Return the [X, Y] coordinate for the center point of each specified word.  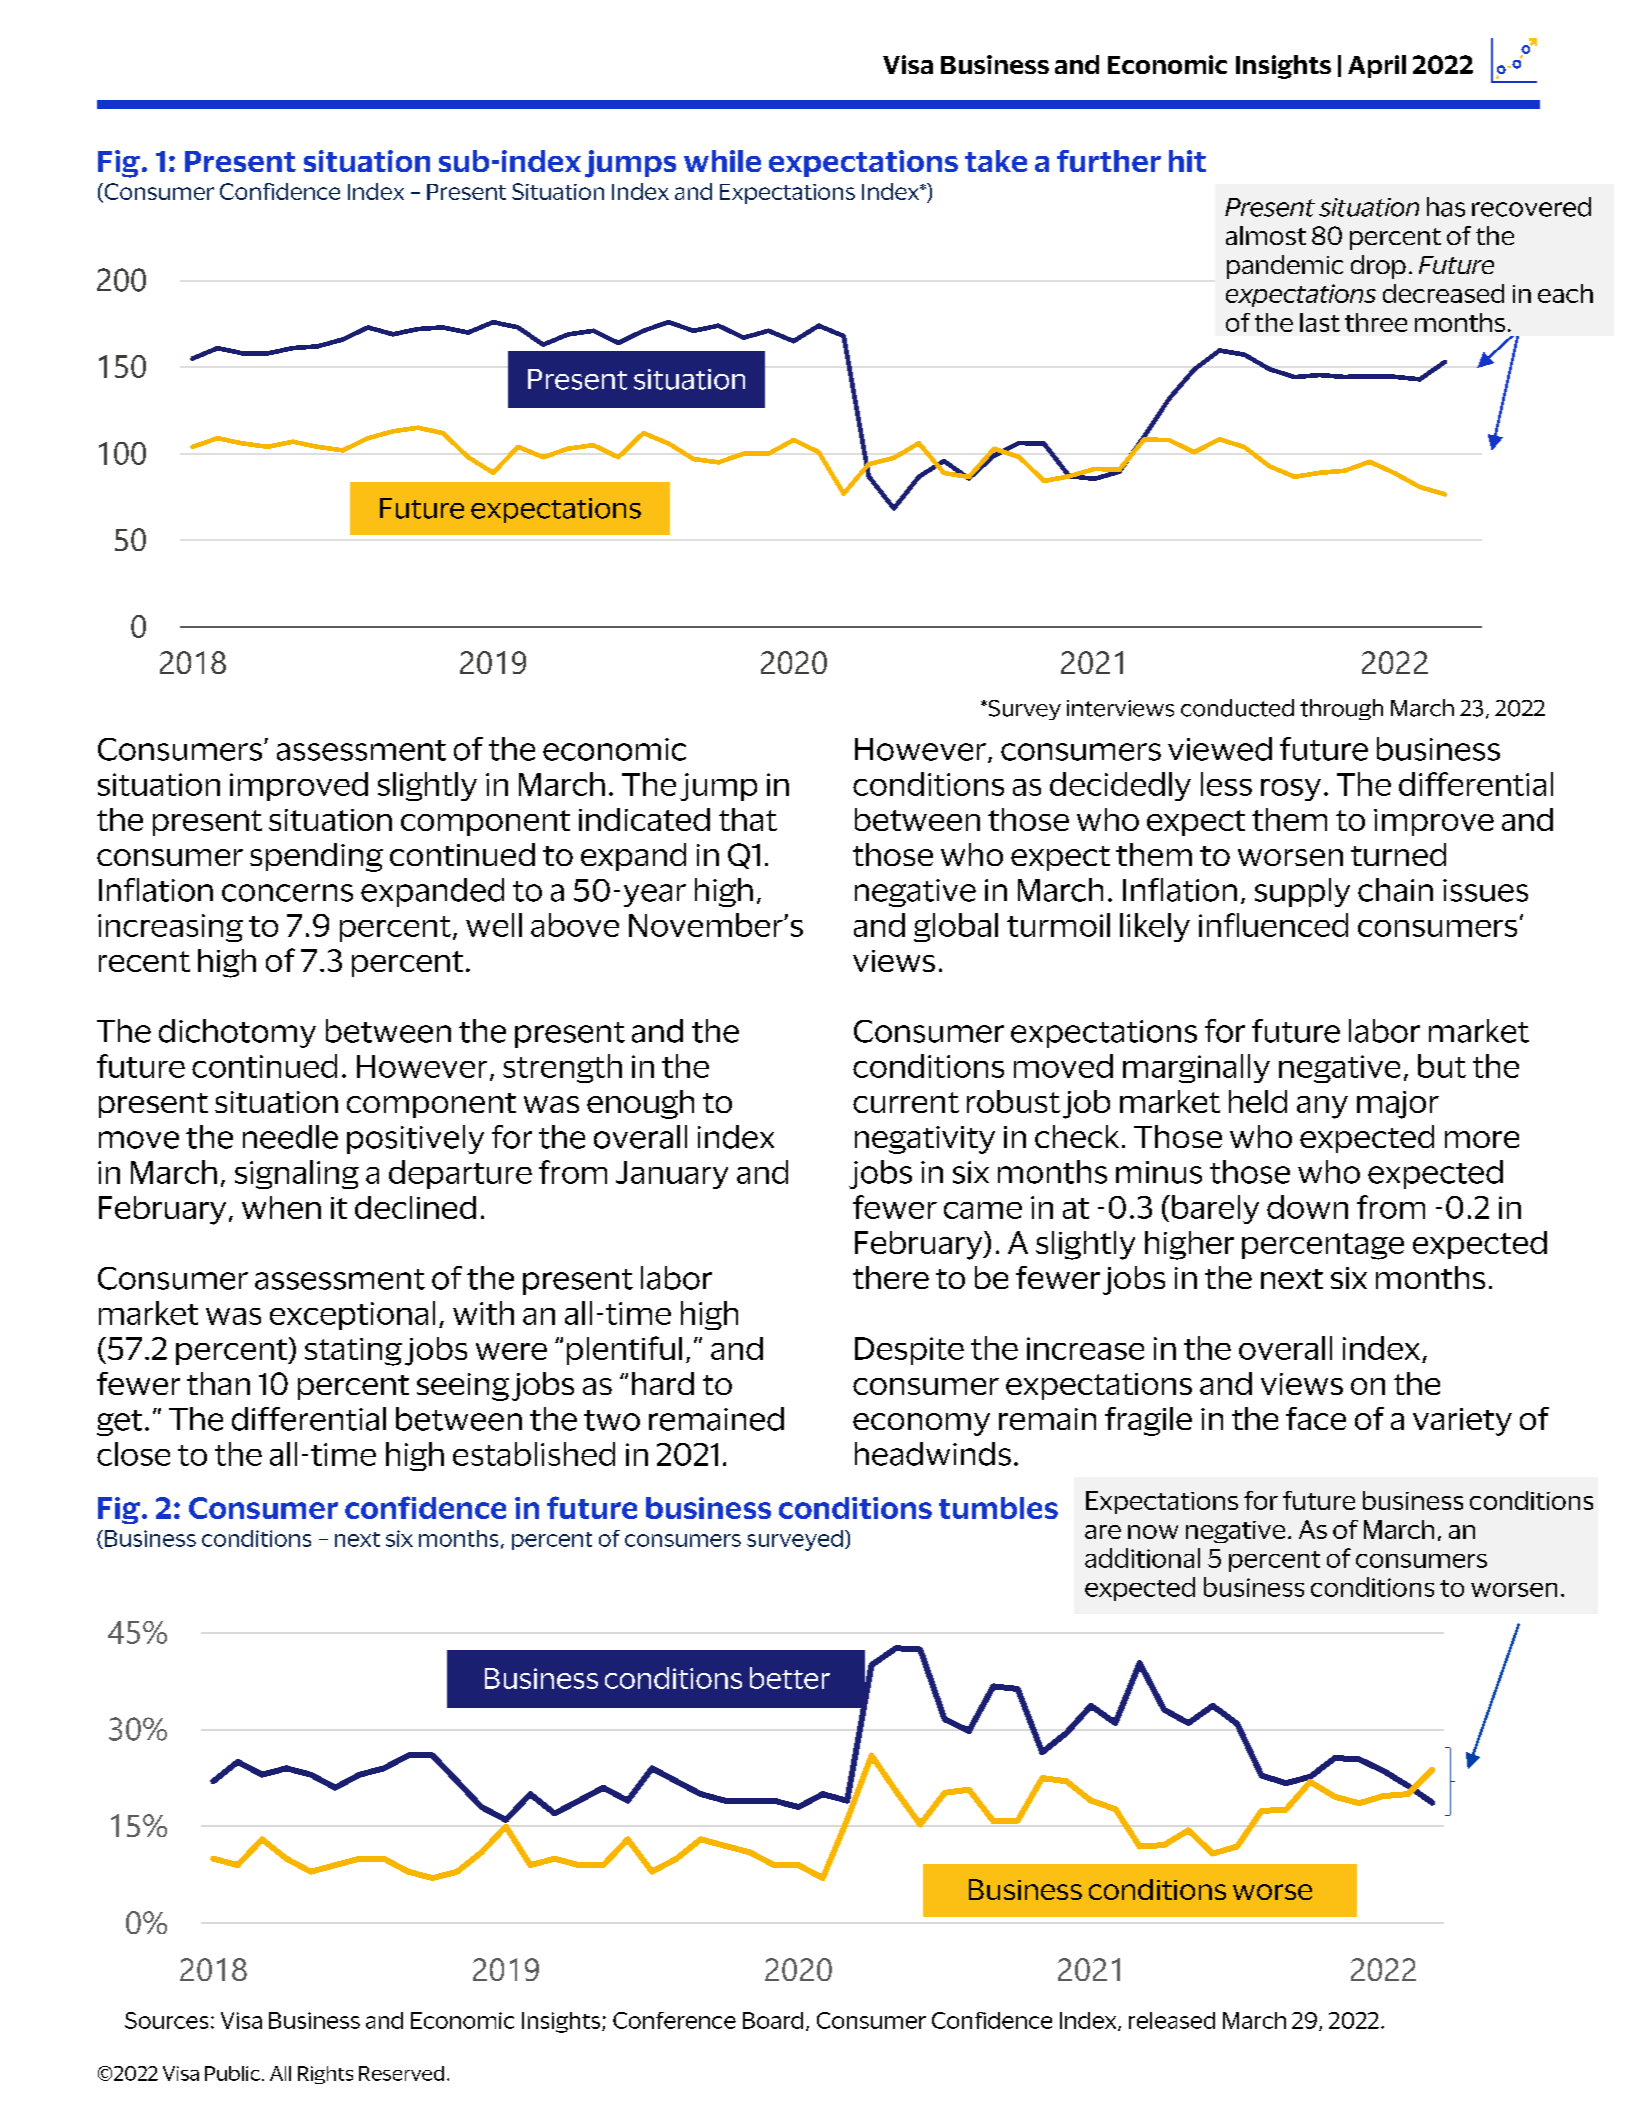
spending [316, 857]
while [722, 161]
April [1377, 66]
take [996, 161]
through [1341, 709]
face [1316, 1418]
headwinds [933, 1454]
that [748, 819]
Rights [325, 2075]
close [133, 1454]
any [1322, 1107]
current [906, 1102]
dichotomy [237, 1033]
